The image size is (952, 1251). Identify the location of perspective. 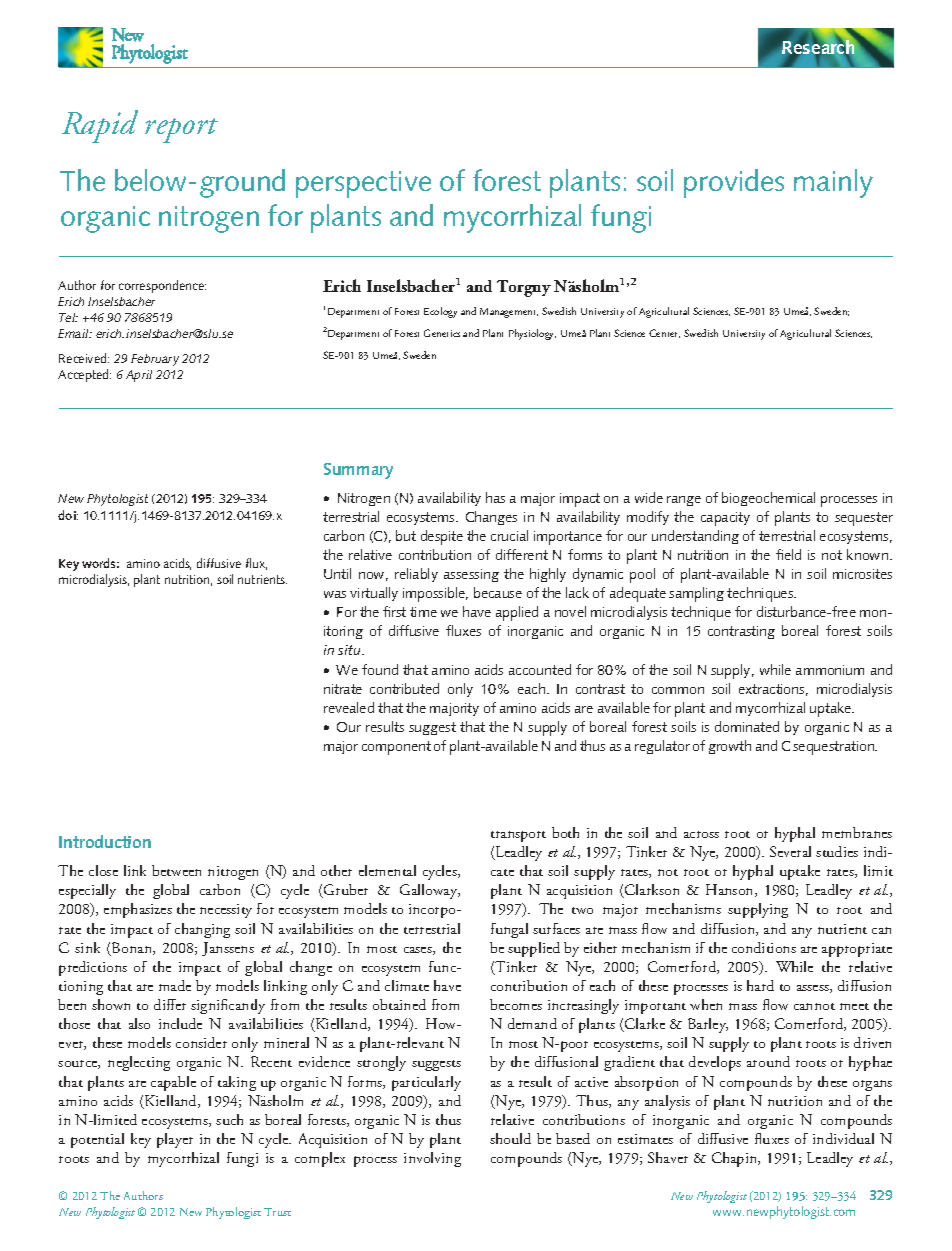
(363, 184).
